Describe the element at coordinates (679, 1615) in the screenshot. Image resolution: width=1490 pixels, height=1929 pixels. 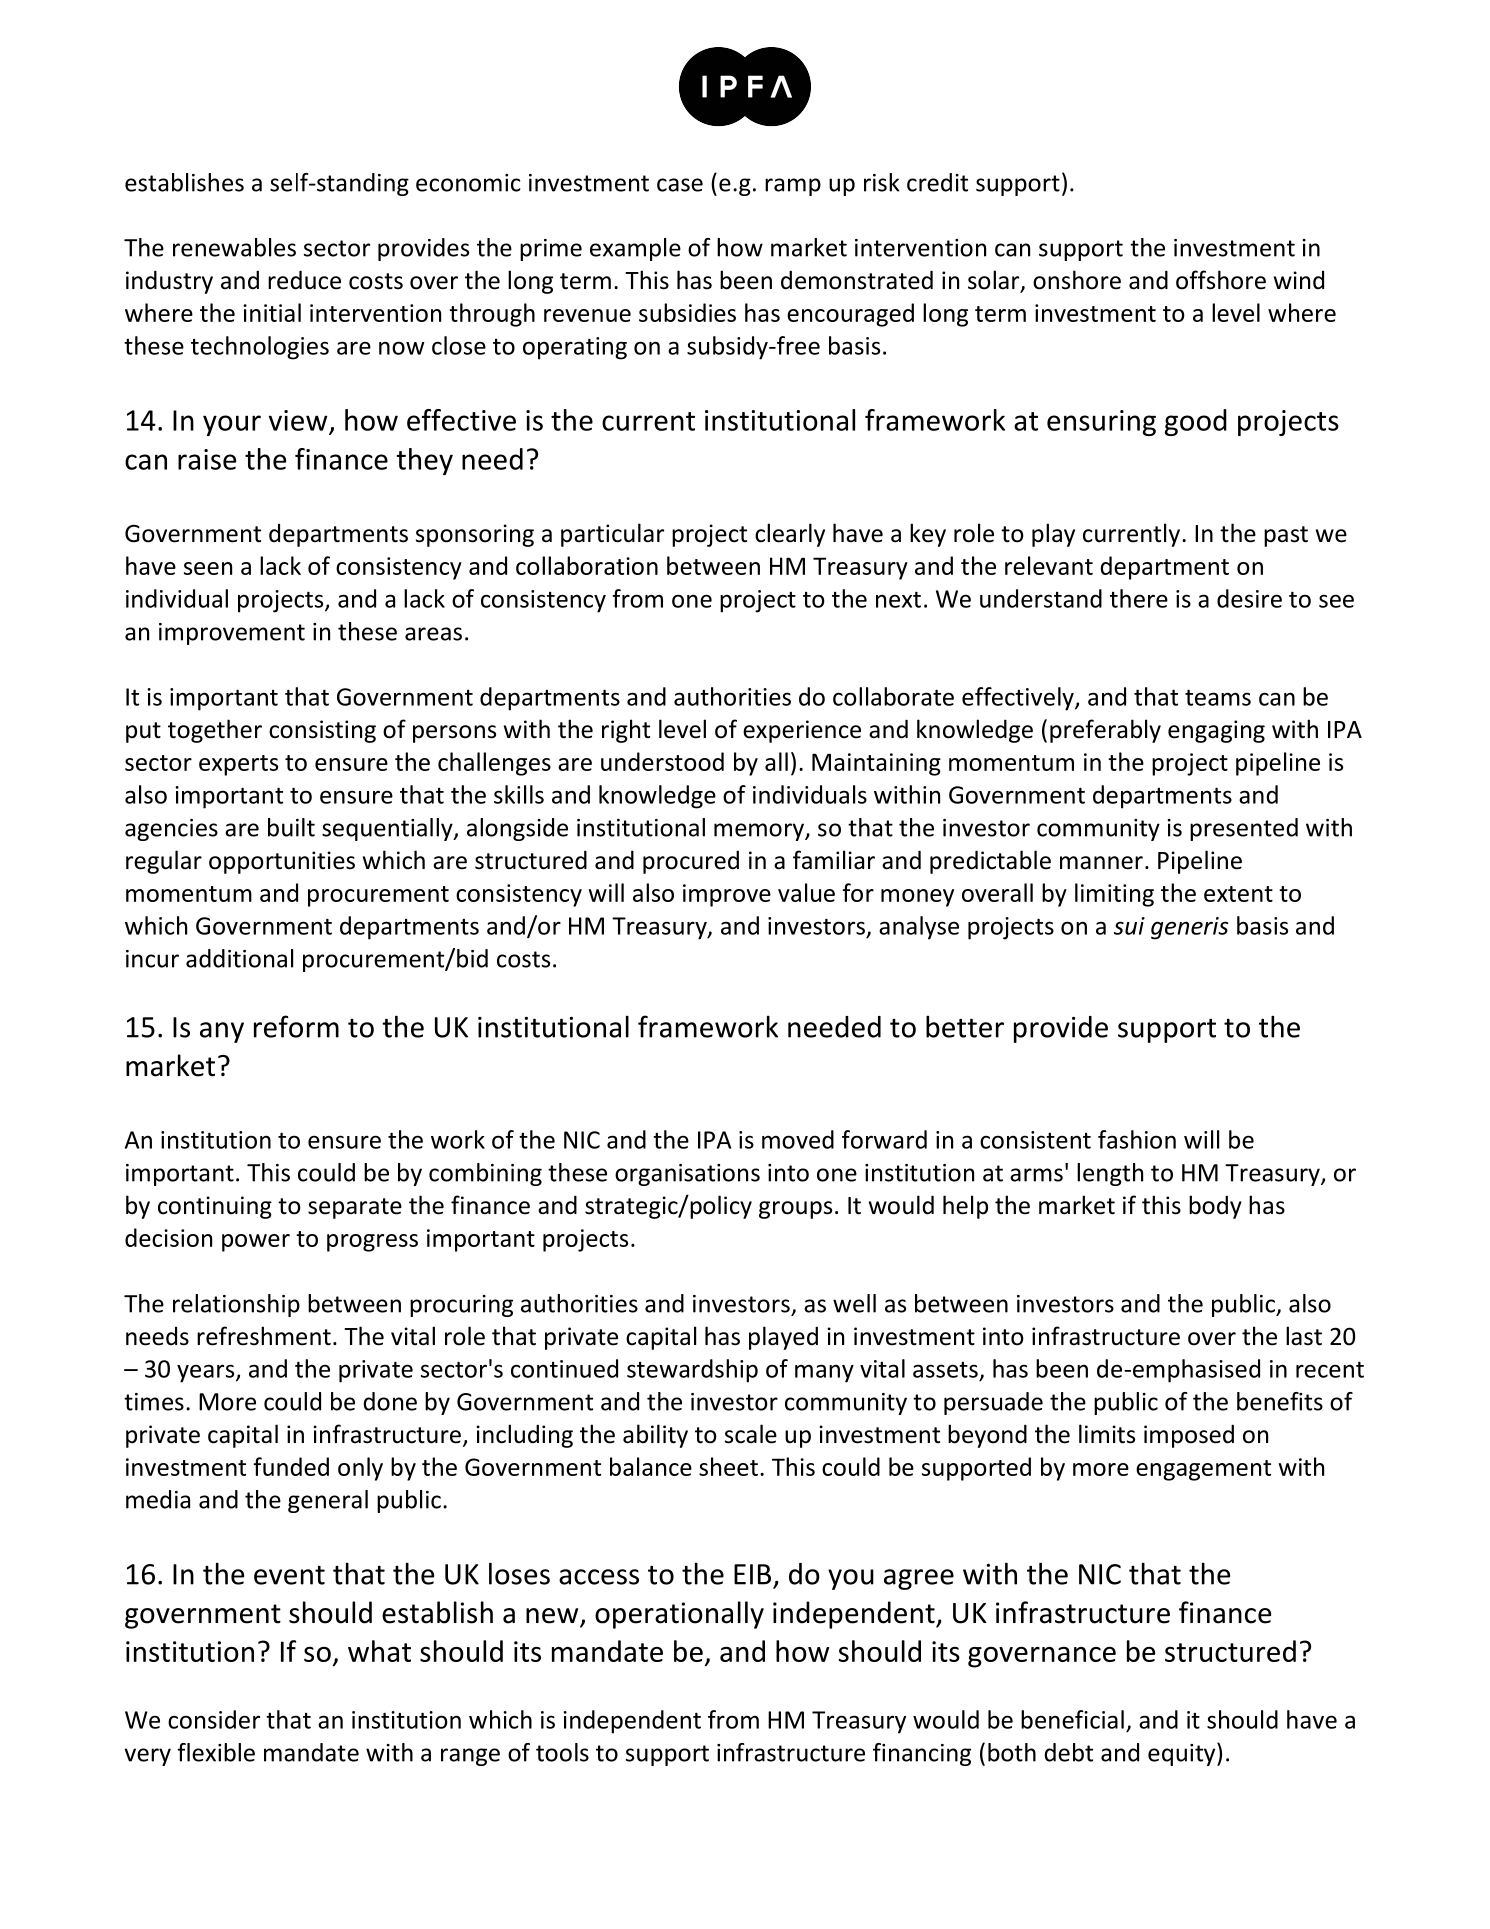
I see `operationally` at that location.
